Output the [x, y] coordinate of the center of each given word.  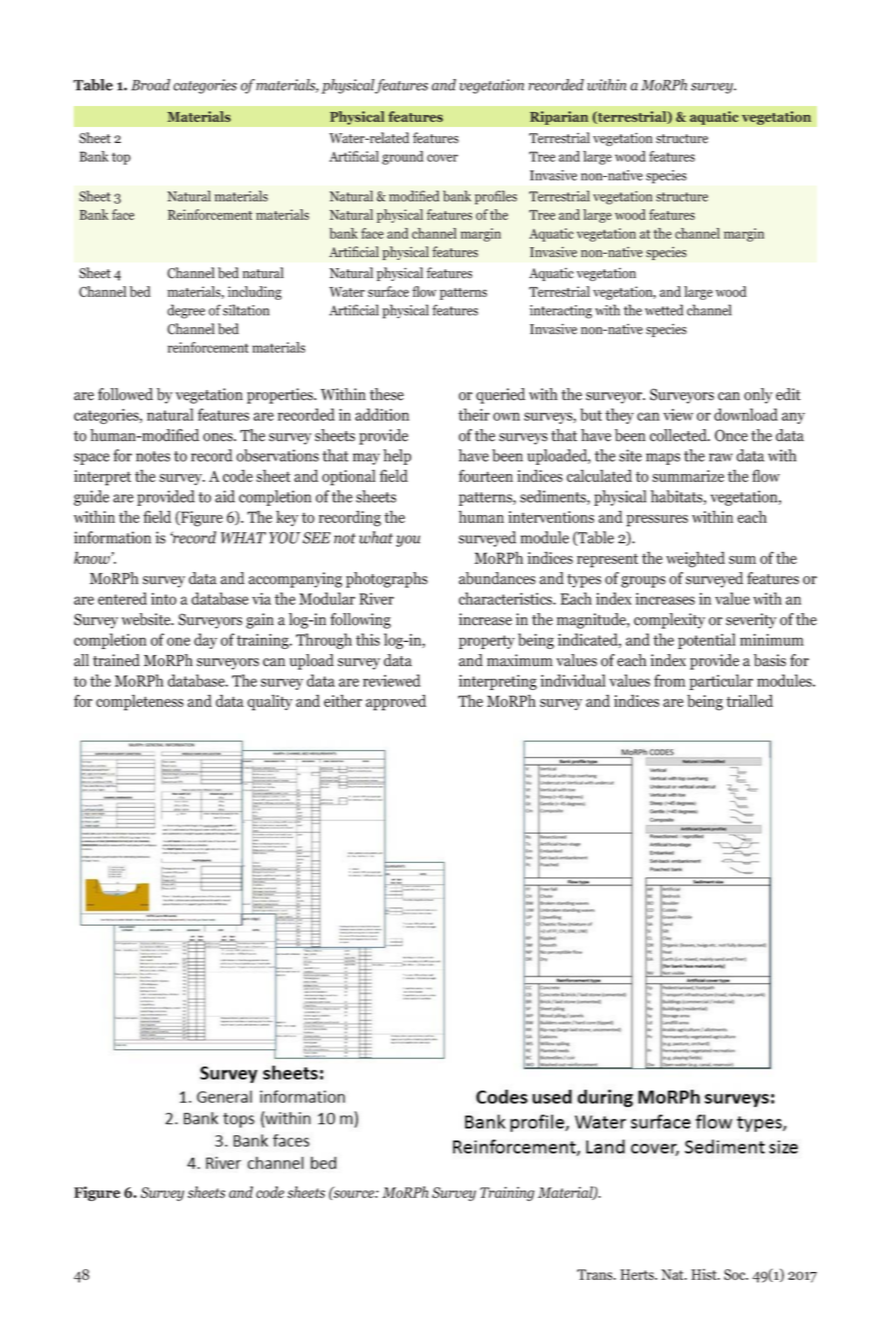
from [670, 680]
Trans [596, 1274]
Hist [705, 1274]
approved [396, 702]
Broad [150, 85]
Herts [638, 1274]
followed [125, 394]
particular [721, 682]
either [343, 700]
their [474, 414]
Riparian [559, 118]
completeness [140, 702]
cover [442, 158]
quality [270, 702]
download [746, 414]
